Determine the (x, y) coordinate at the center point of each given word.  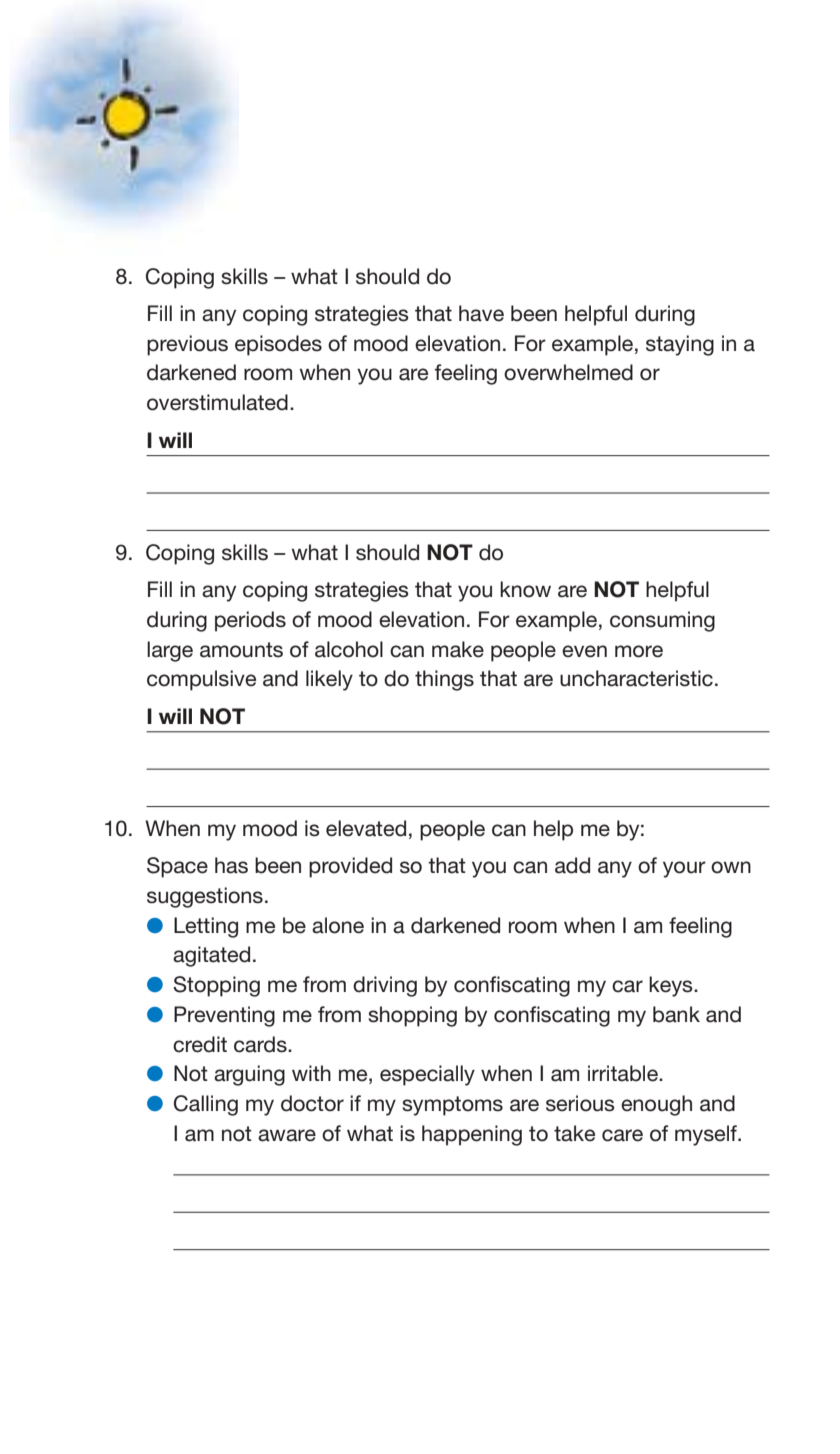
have (481, 313)
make (458, 649)
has (231, 865)
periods (250, 621)
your (684, 869)
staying (680, 345)
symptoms (452, 1106)
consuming (662, 621)
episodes (278, 345)
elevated (366, 828)
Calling (206, 1105)
